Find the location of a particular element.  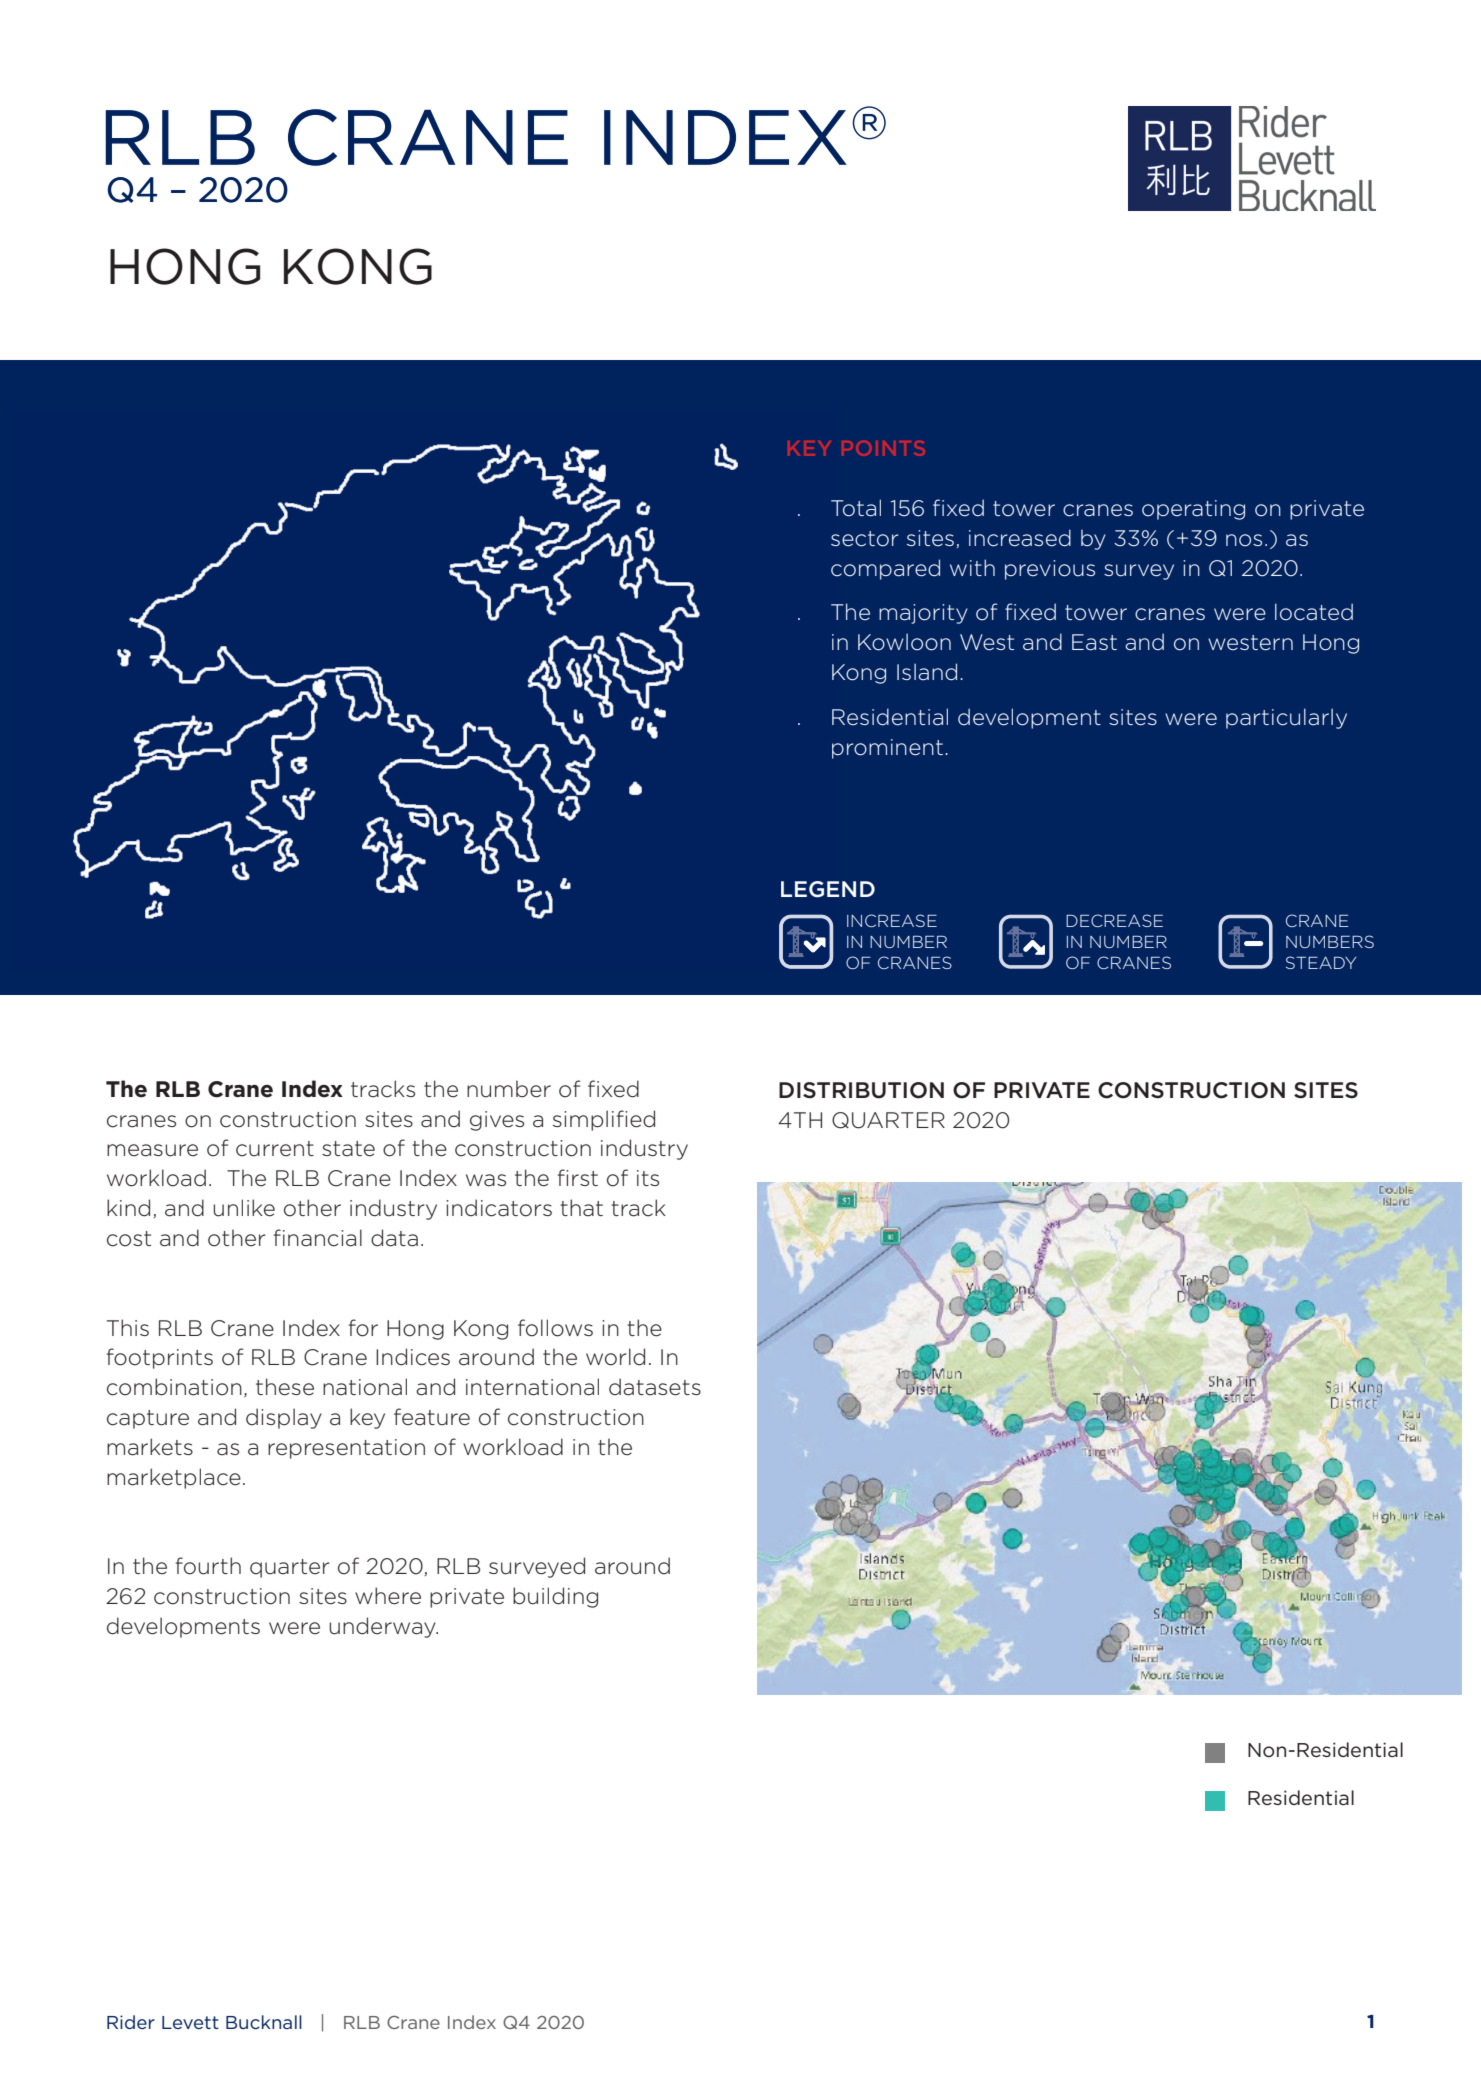

Island is located at coordinates (927, 672).
